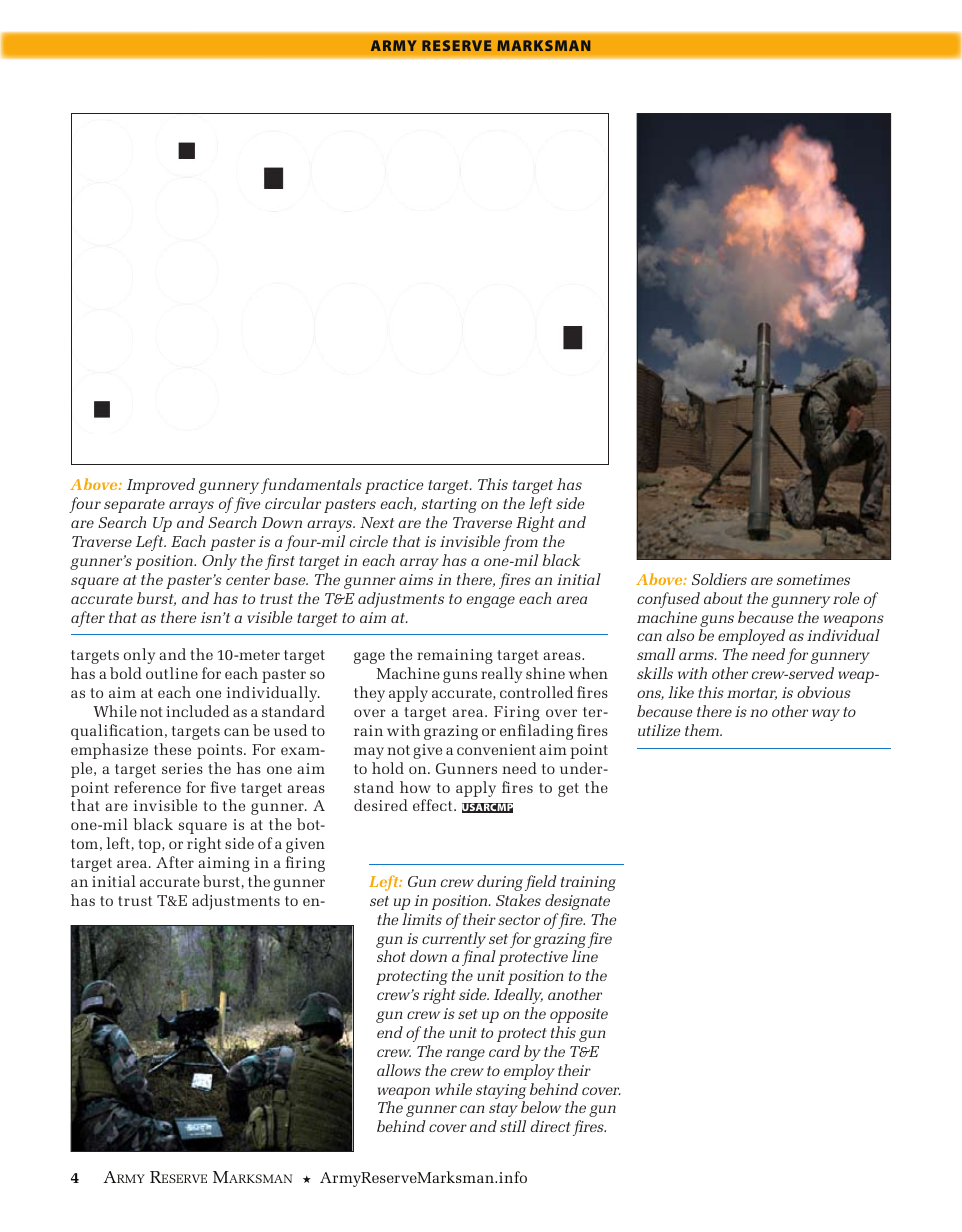 This image has width=962, height=1232. Describe the element at coordinates (719, 579) in the image. I see `Soldiers` at that location.
